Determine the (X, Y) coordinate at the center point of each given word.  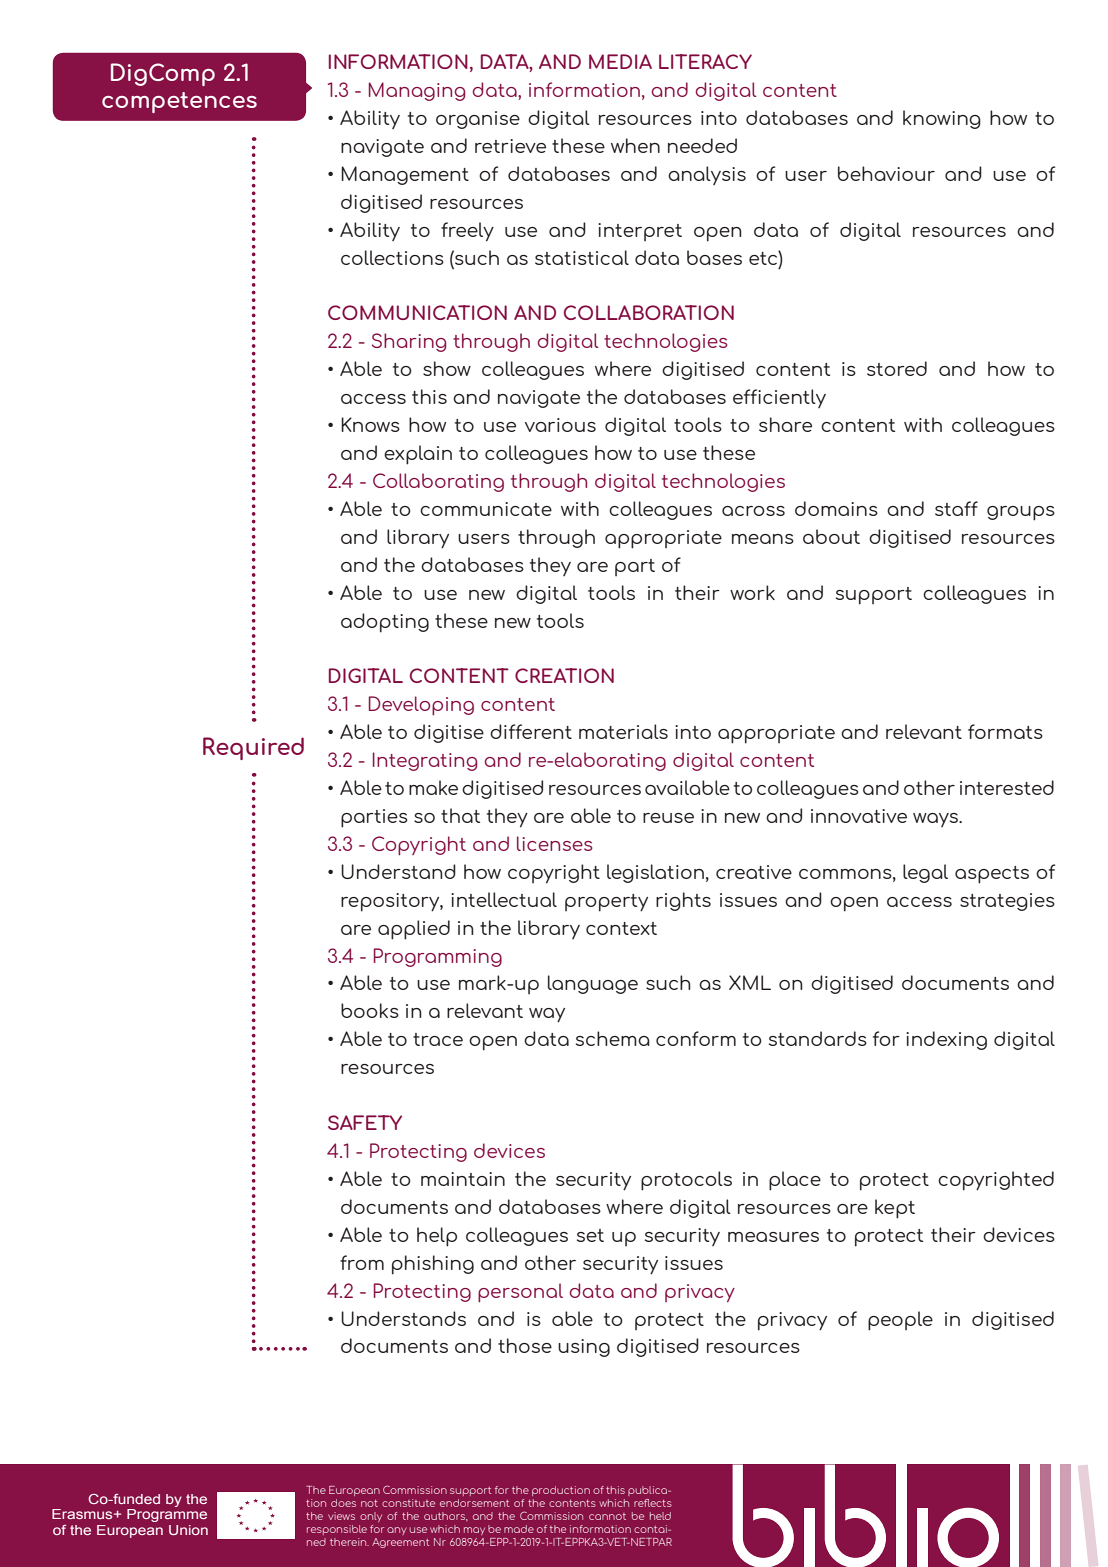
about (831, 536)
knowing (942, 119)
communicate (486, 509)
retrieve (510, 146)
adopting (385, 623)
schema (613, 1038)
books (370, 1010)
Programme (167, 1515)
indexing (946, 1040)
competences (179, 102)
